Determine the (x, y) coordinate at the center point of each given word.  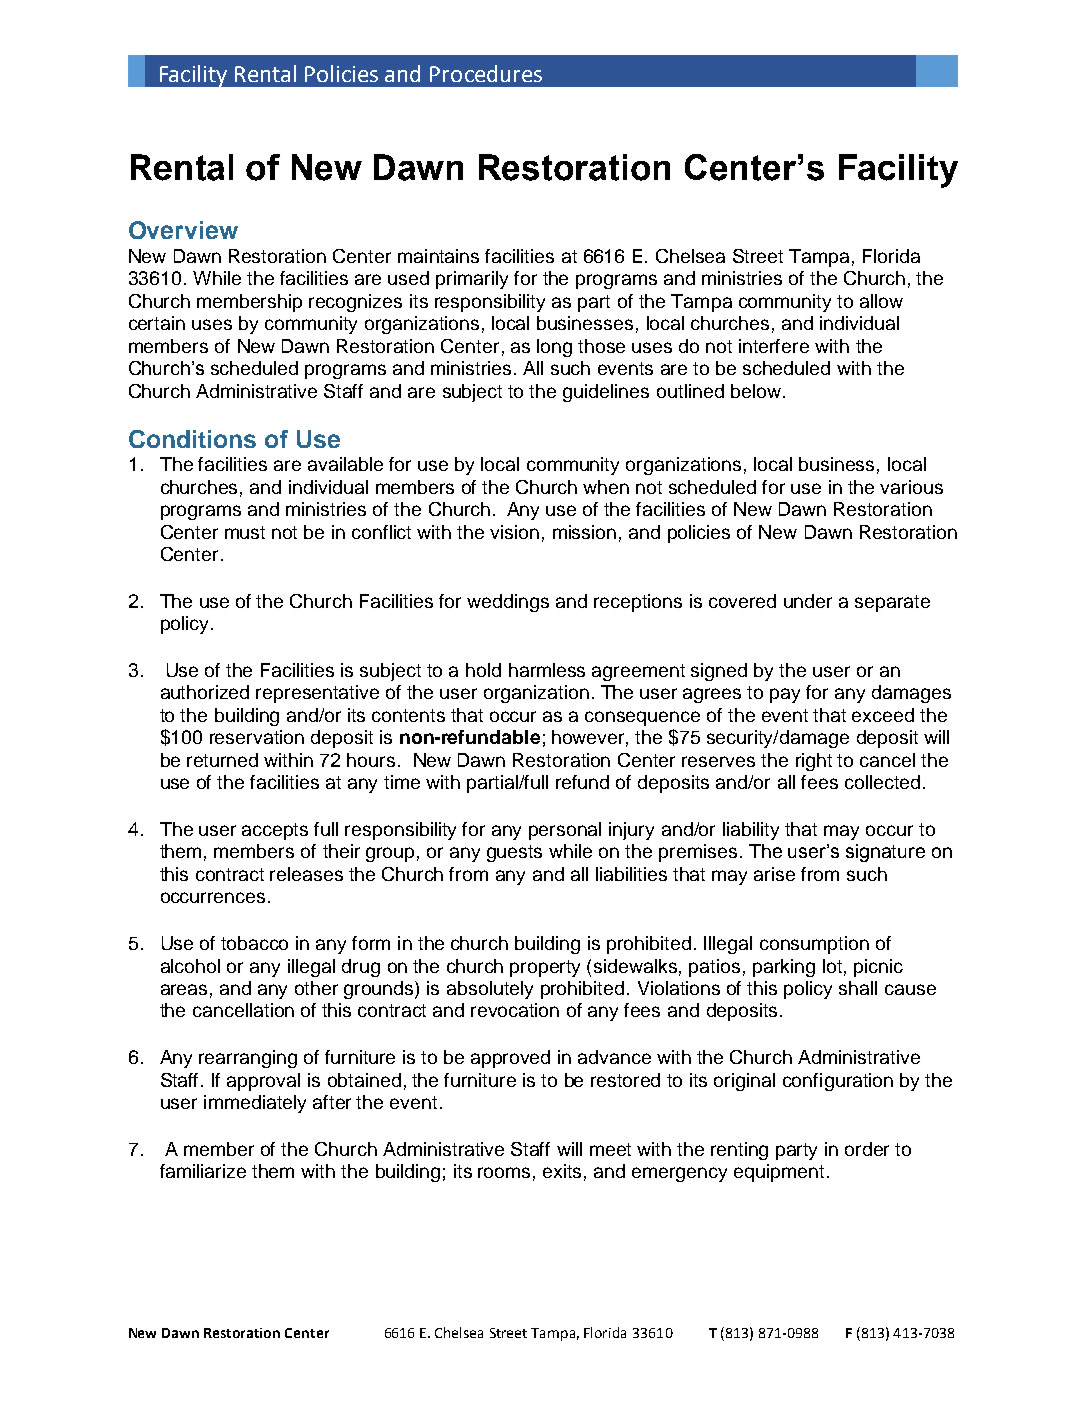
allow (881, 301)
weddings (508, 603)
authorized (205, 692)
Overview (183, 230)
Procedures (486, 73)
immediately (255, 1104)
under (808, 601)
